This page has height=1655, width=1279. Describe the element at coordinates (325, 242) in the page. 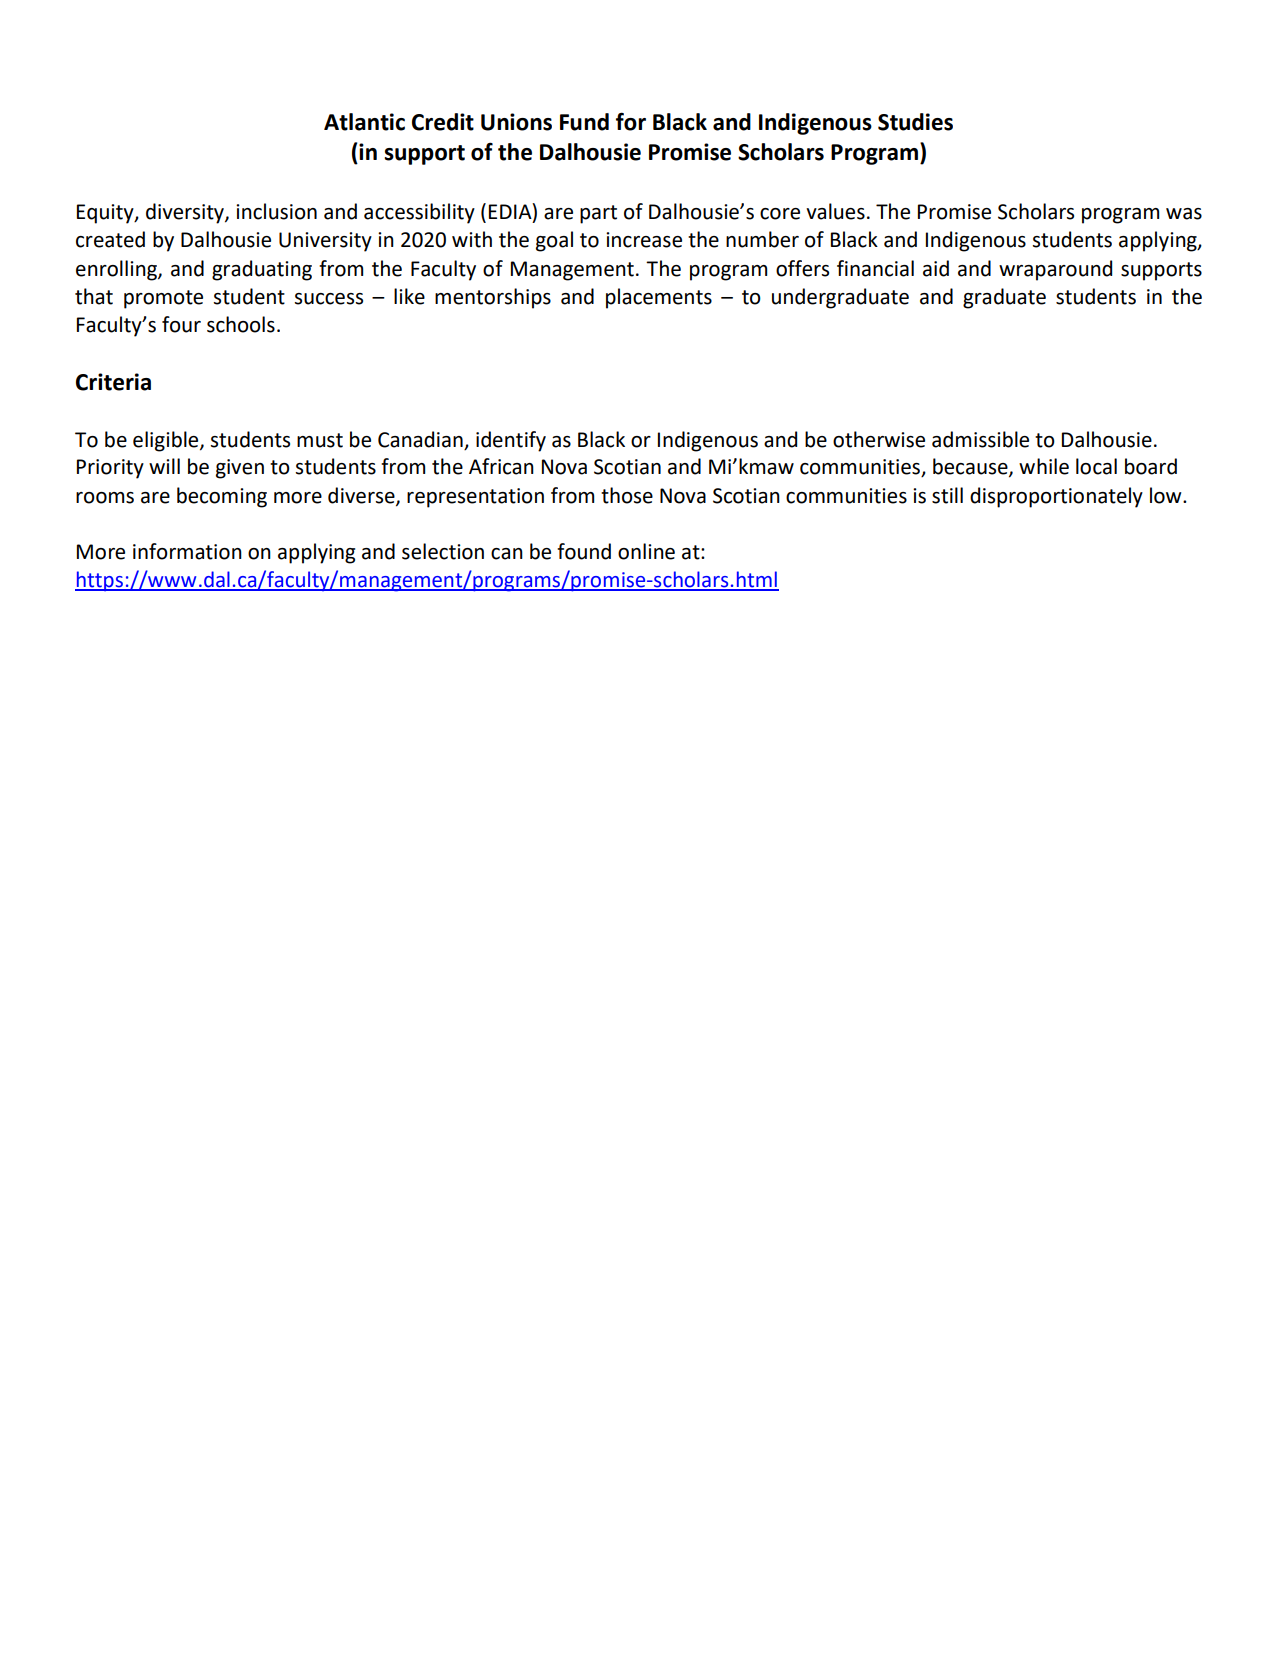

I see `University` at that location.
